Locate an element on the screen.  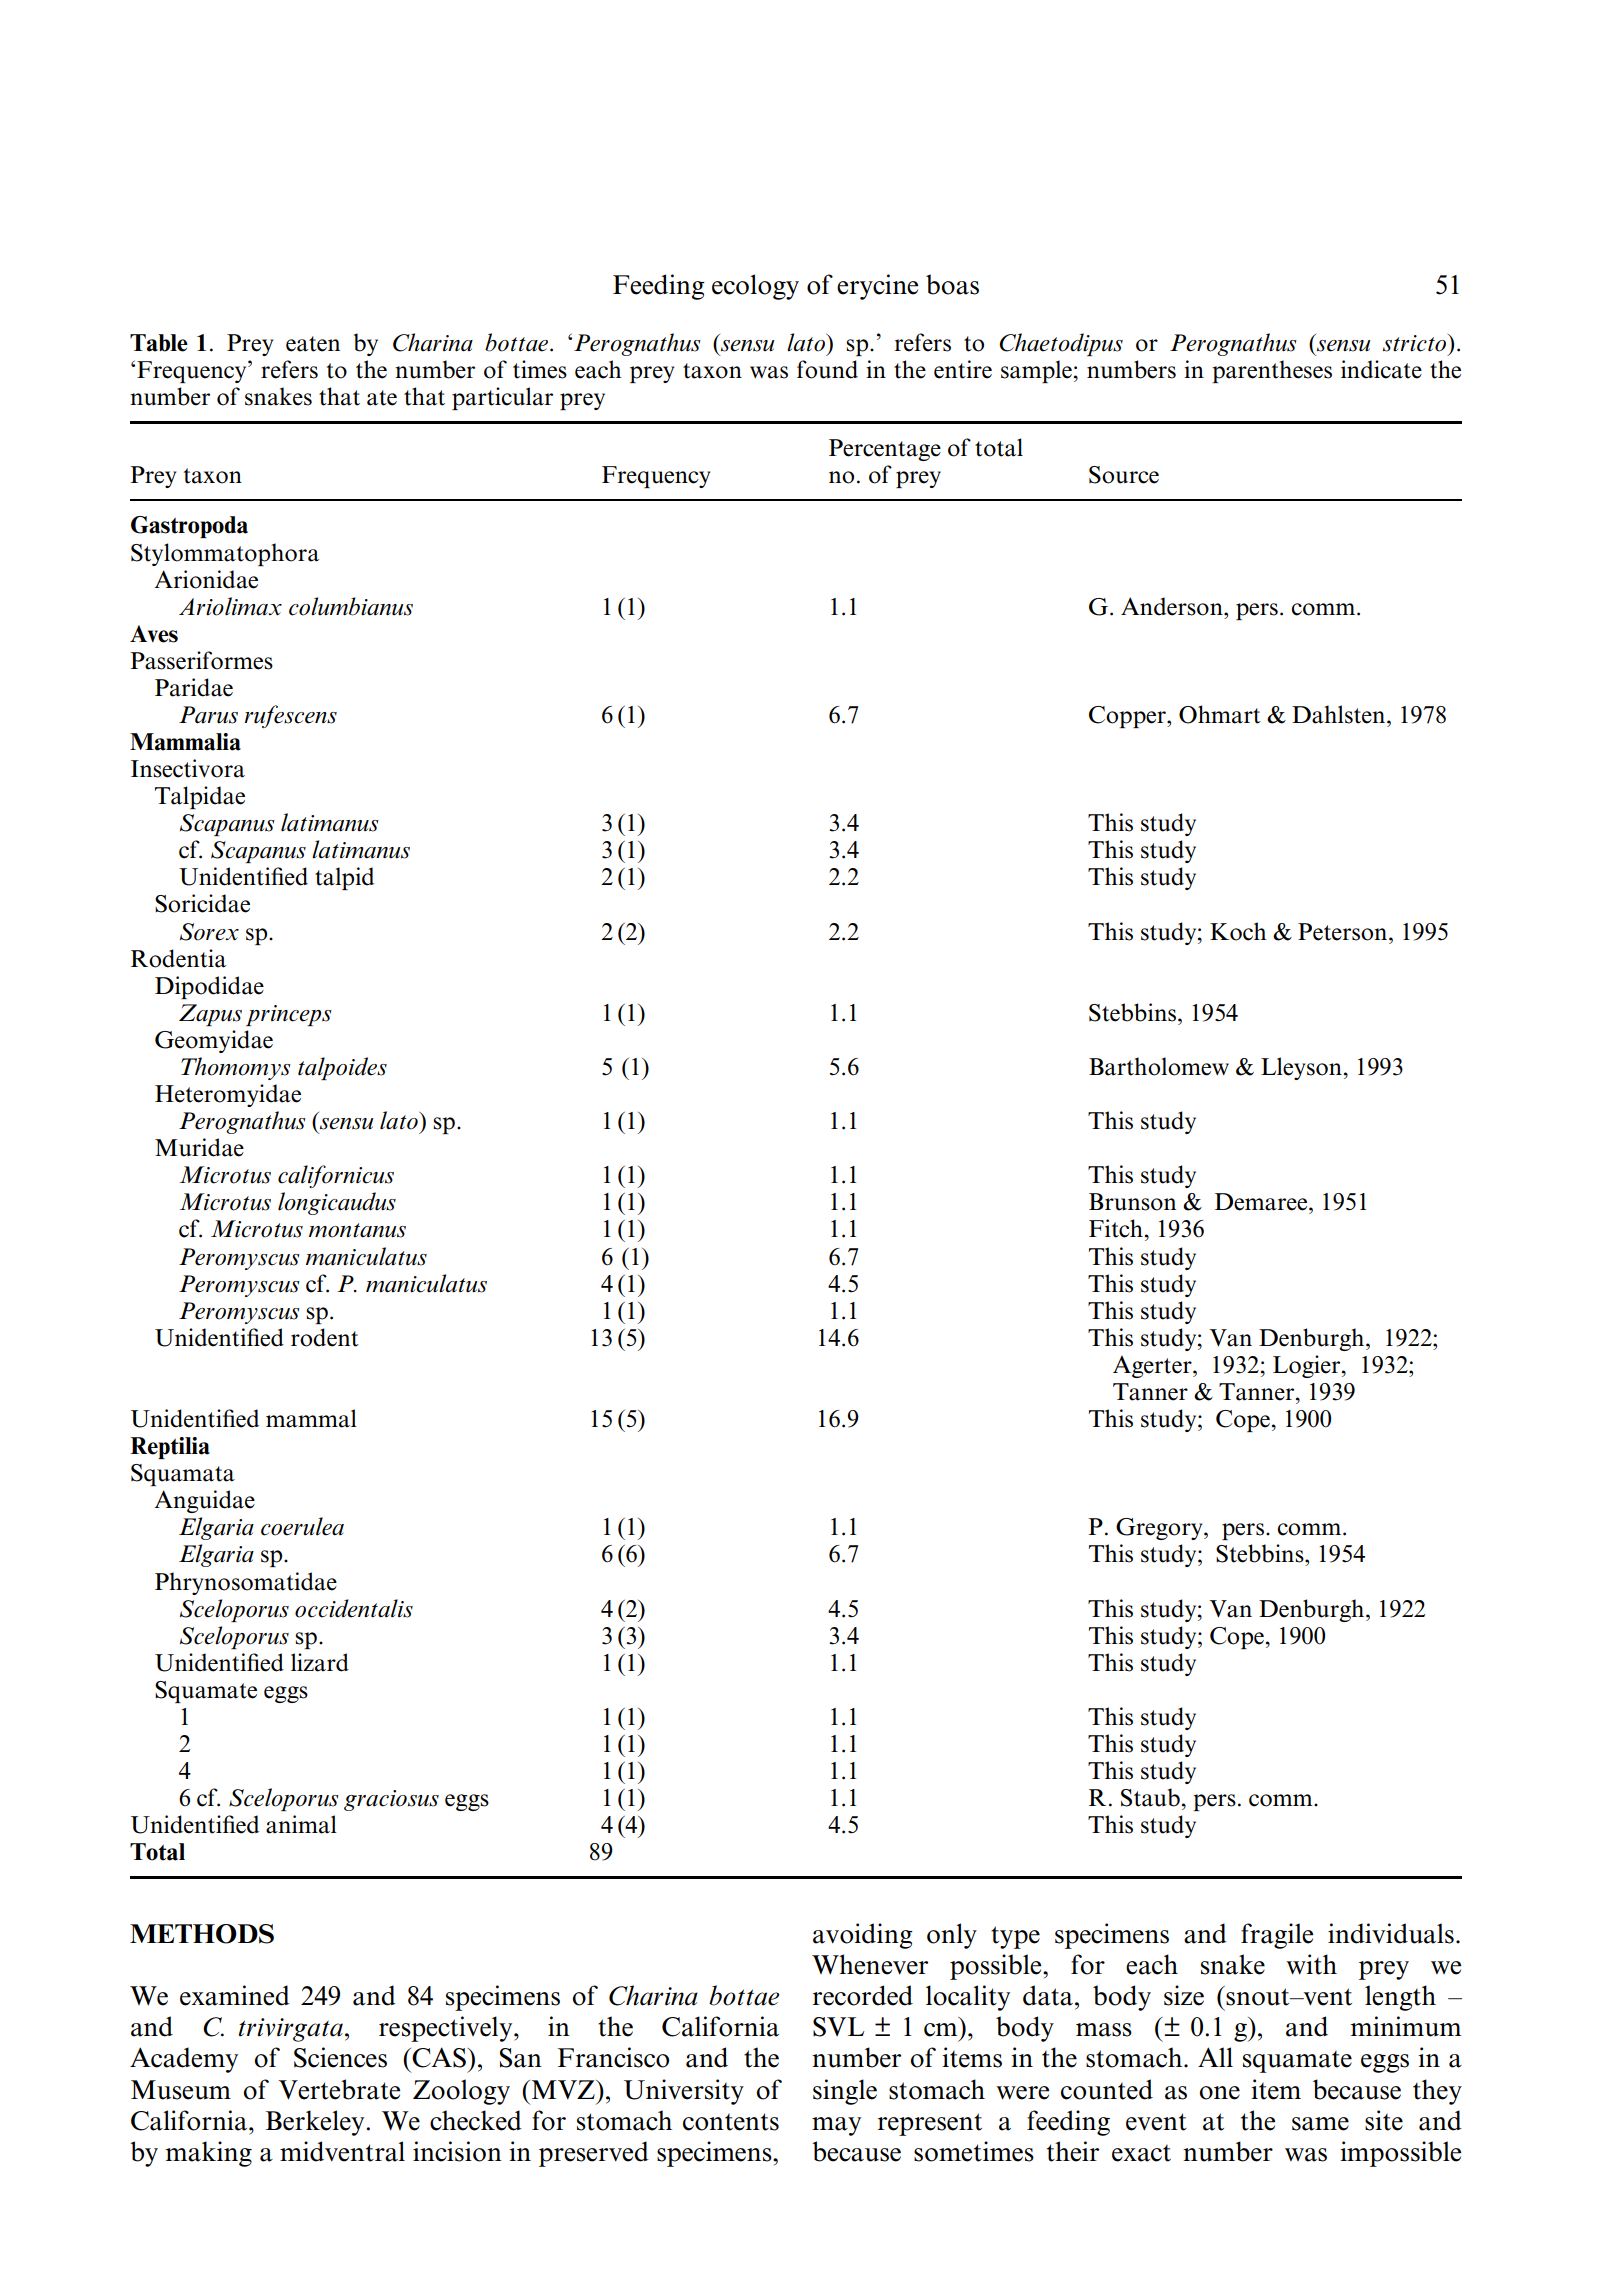
Bartholomew is located at coordinates (1159, 1066).
